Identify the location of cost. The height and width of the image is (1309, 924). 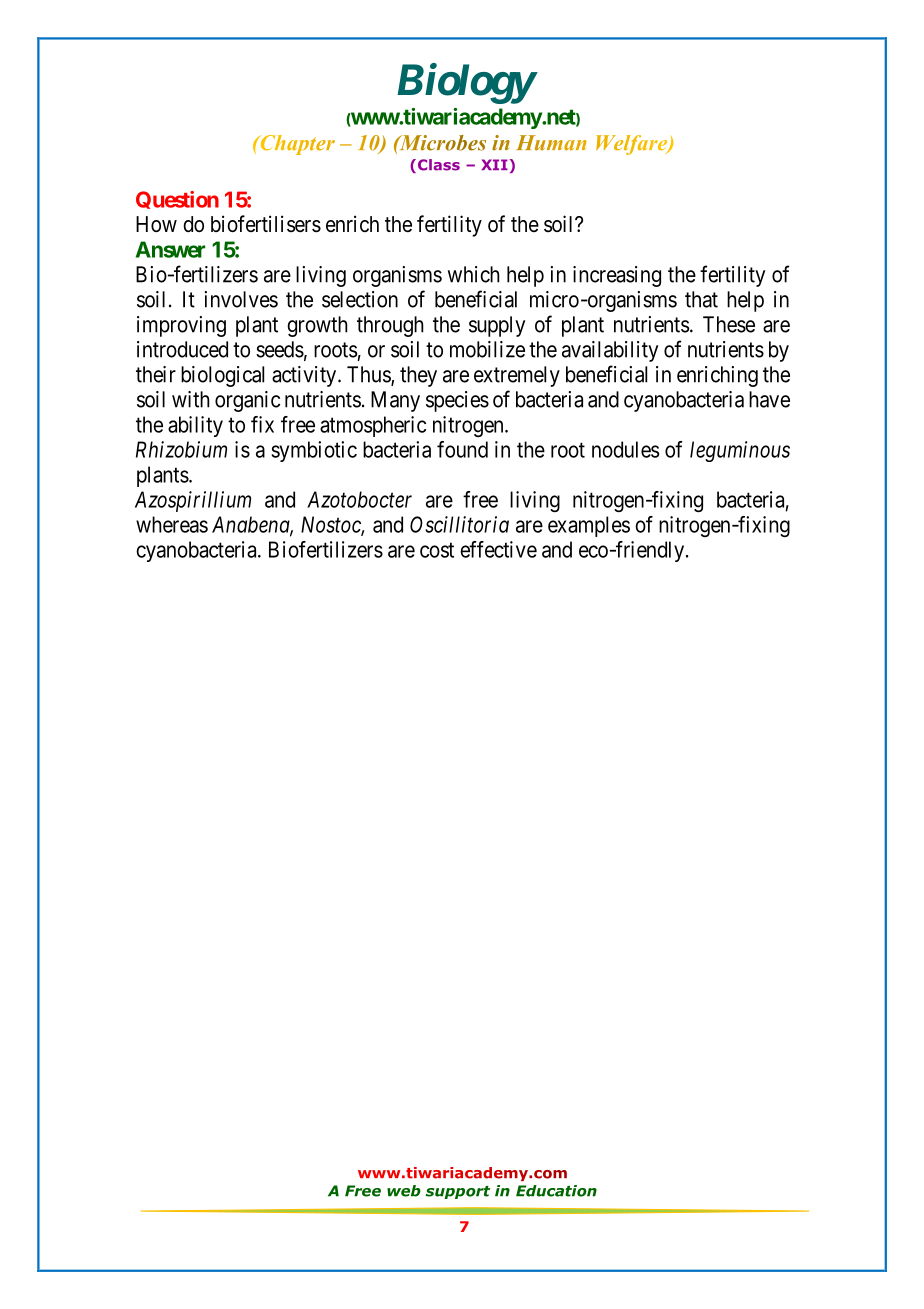
(437, 550).
